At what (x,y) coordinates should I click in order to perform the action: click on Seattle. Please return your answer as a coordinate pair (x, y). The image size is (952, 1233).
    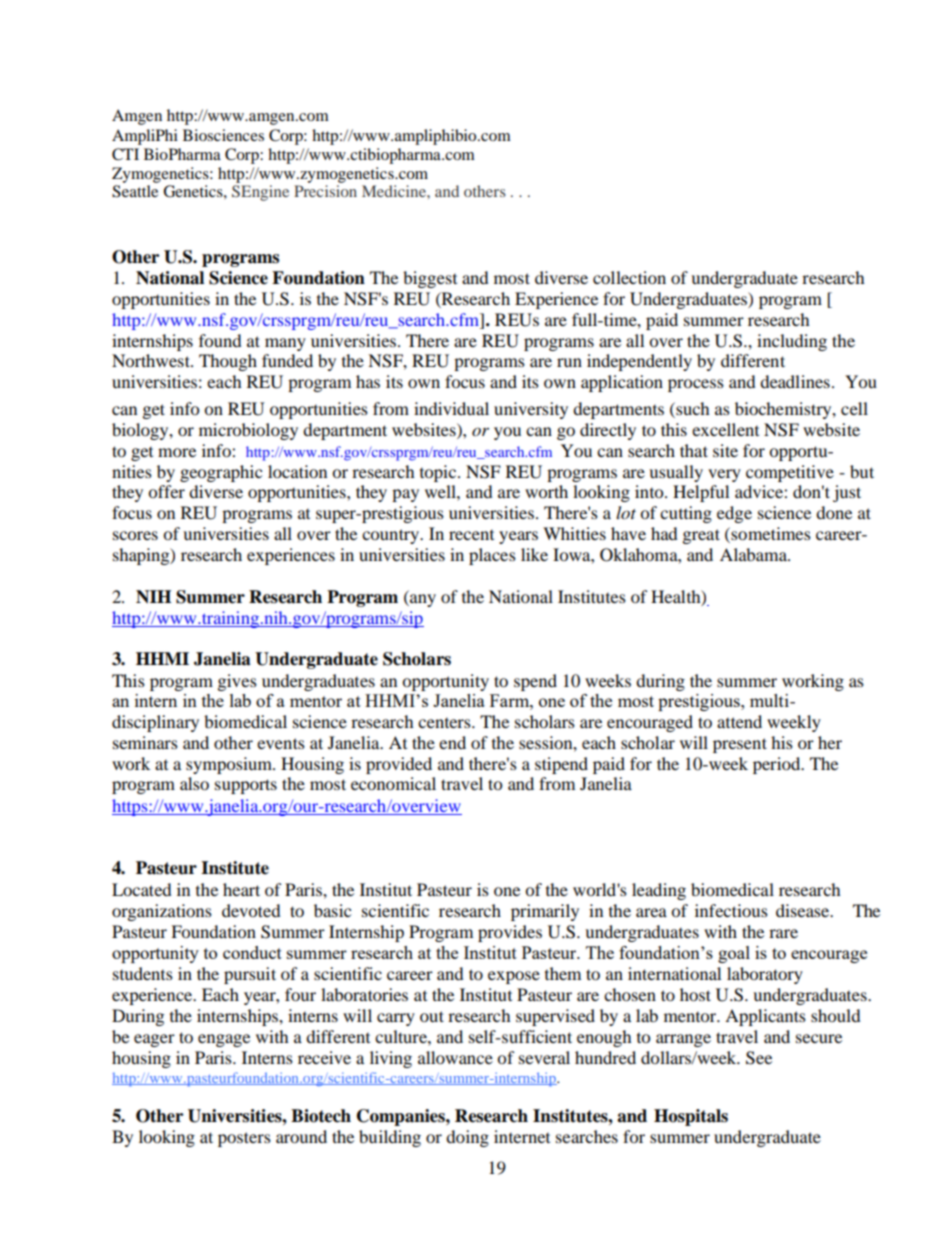
    Looking at the image, I should click on (135, 191).
